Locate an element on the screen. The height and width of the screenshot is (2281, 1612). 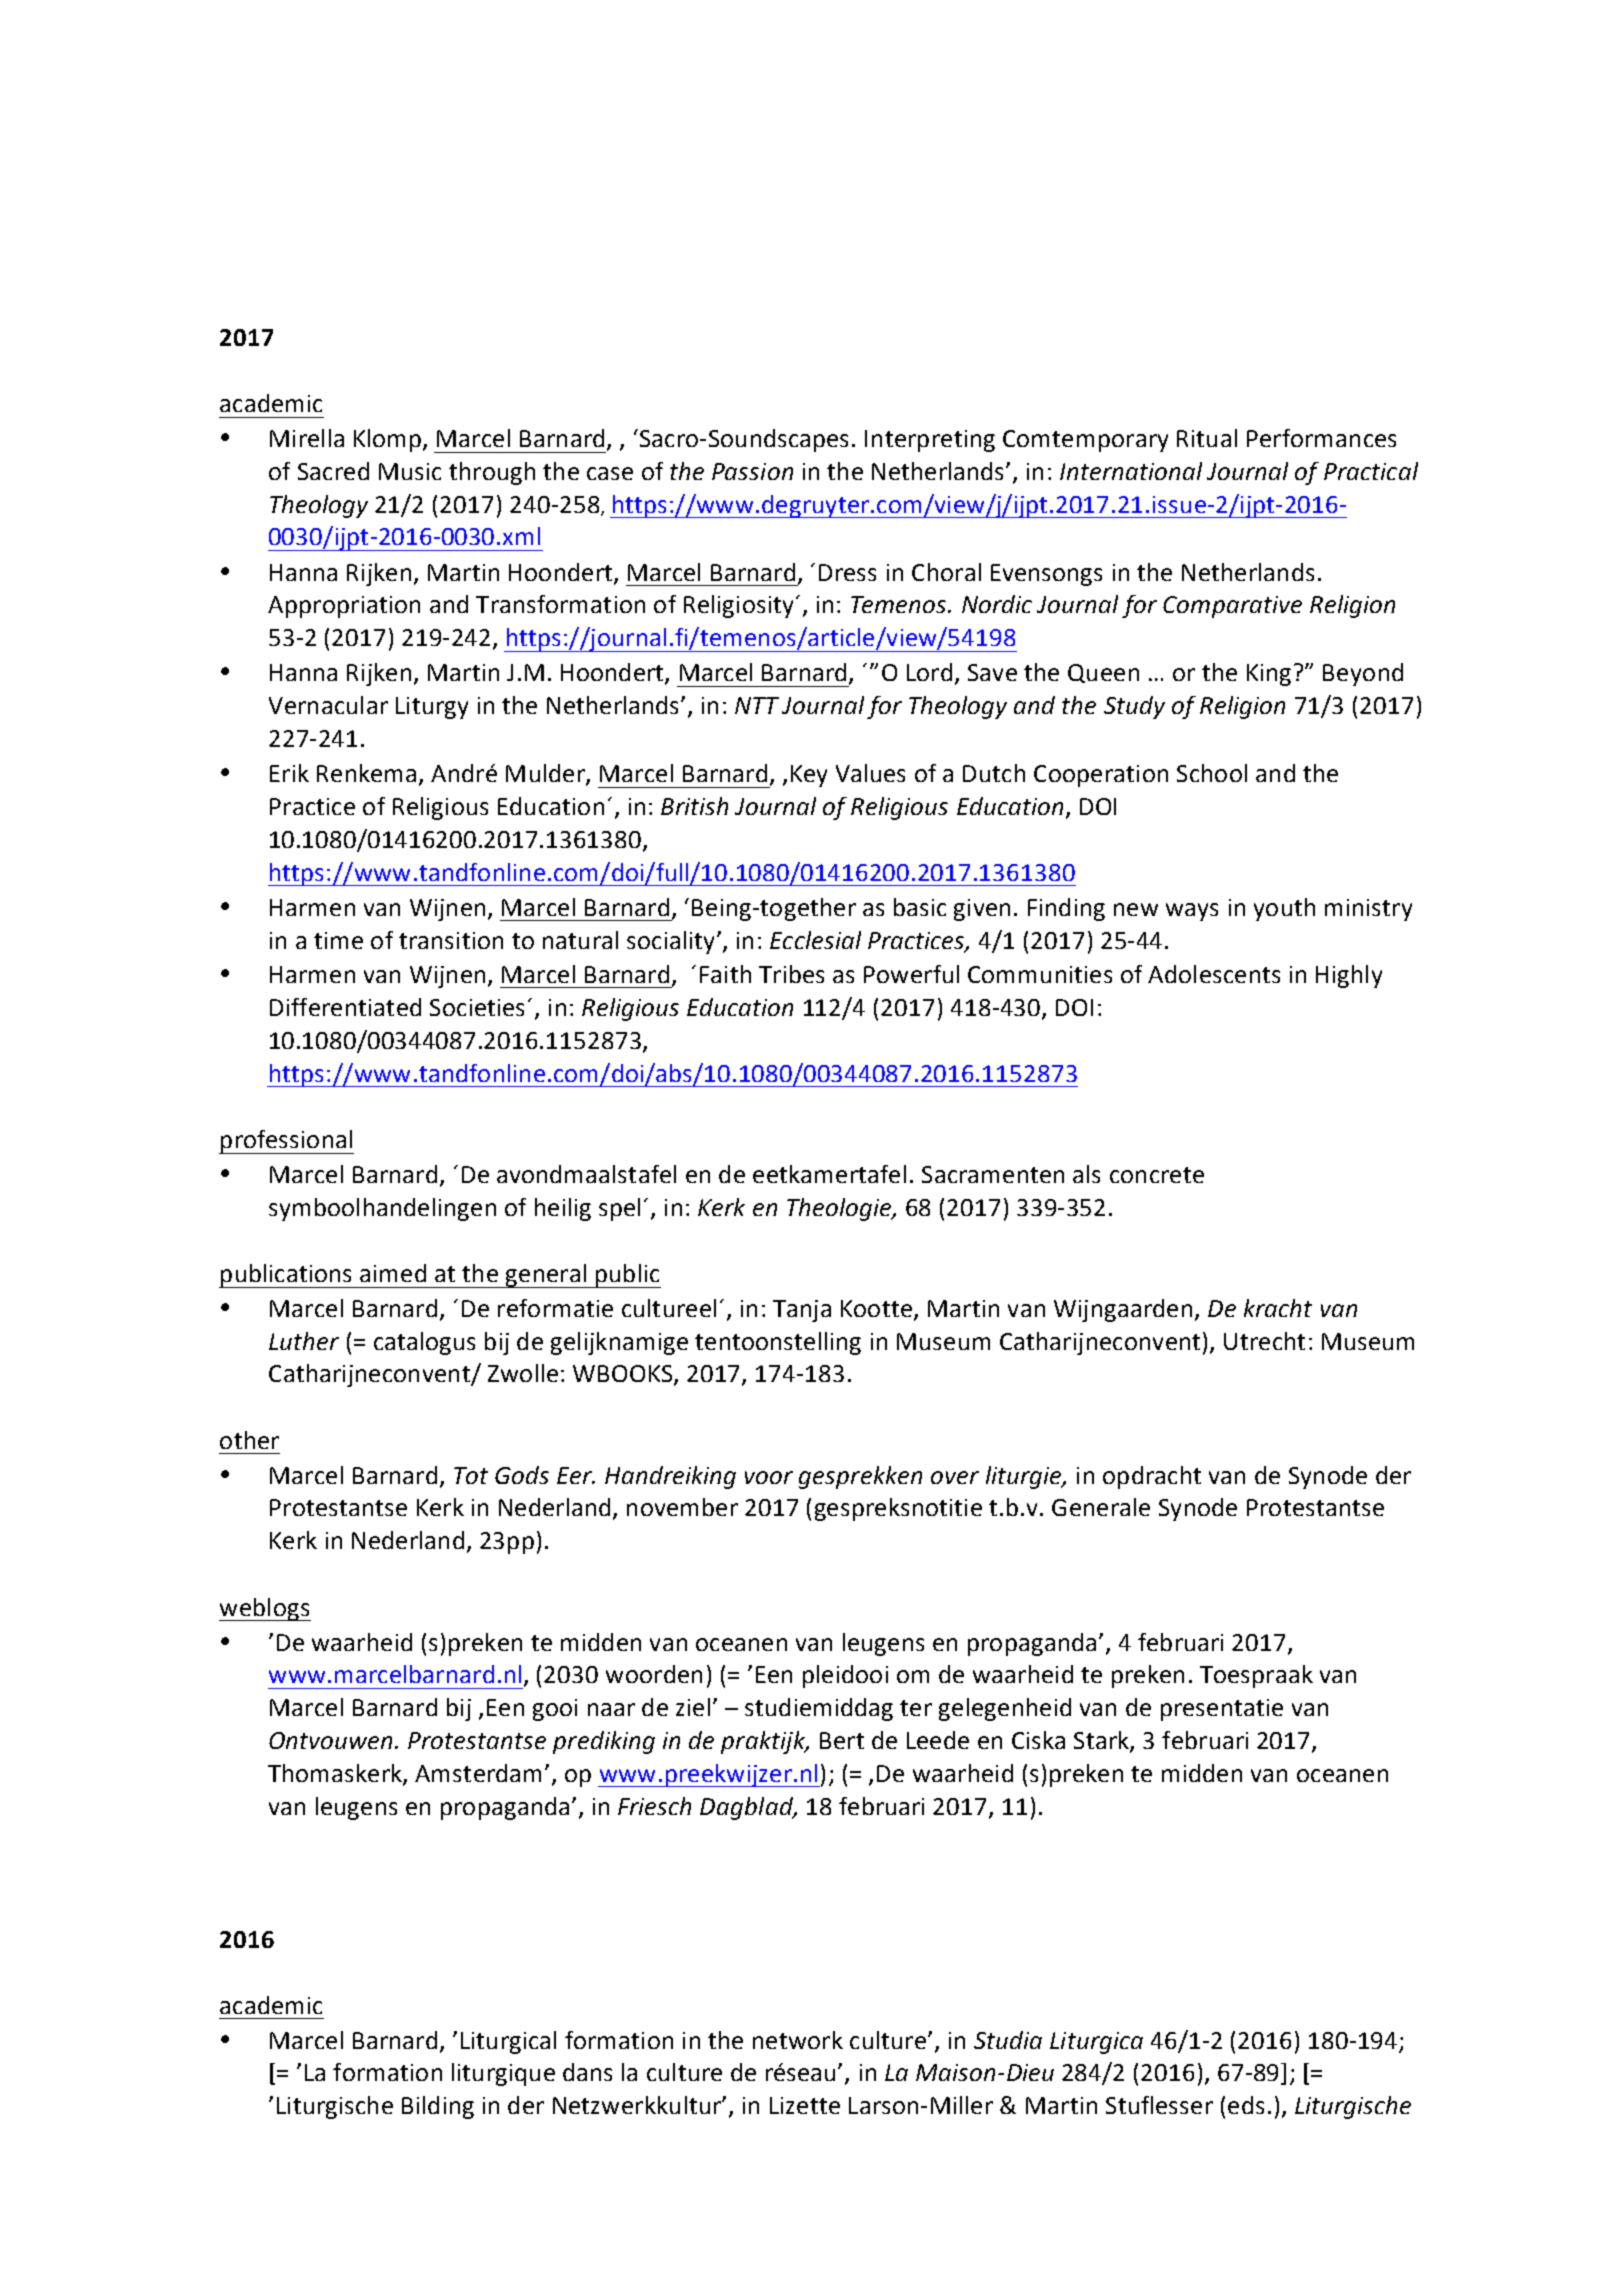
aimed is located at coordinates (393, 1273).
